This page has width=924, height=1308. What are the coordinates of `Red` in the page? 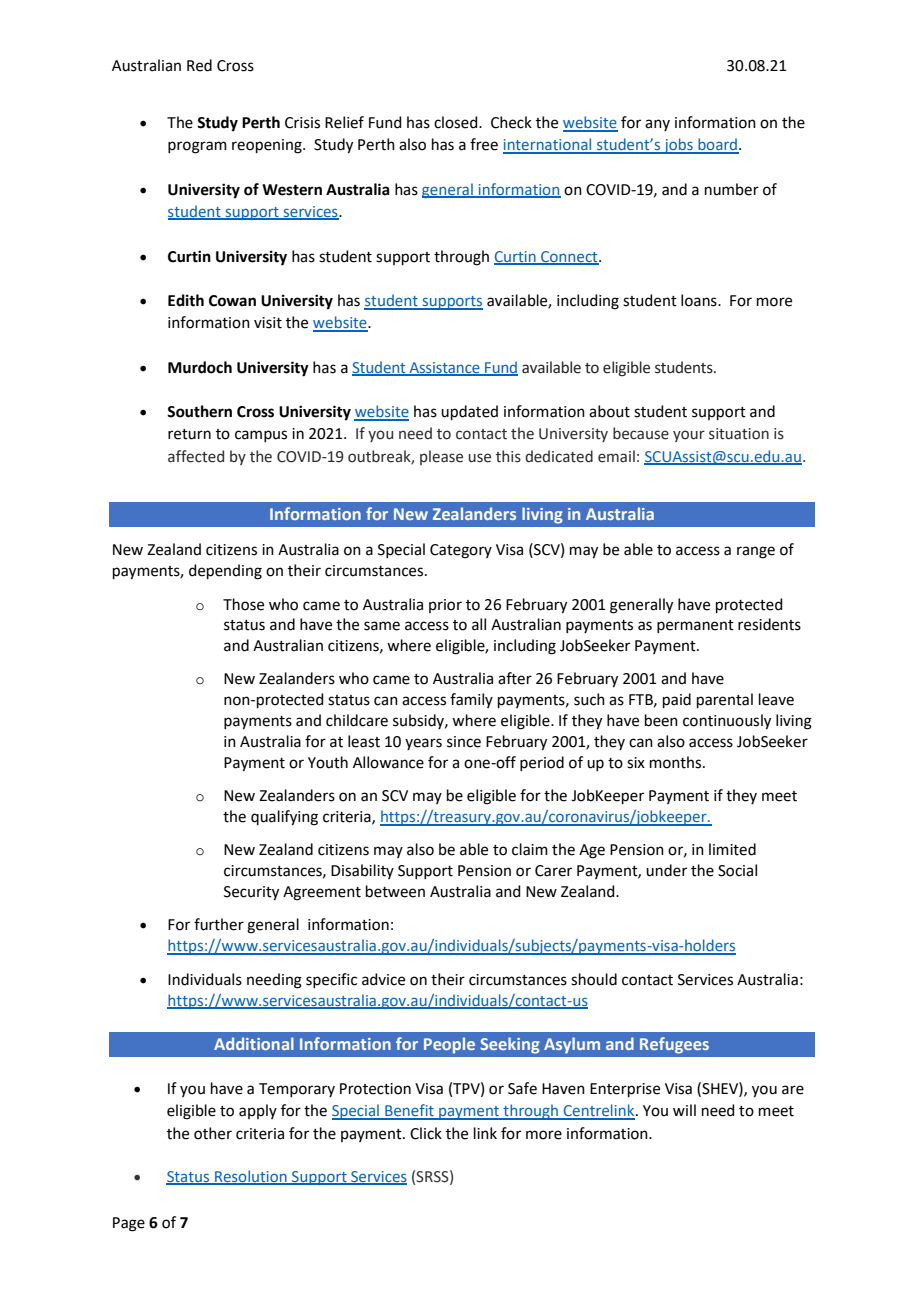 It's located at (199, 65).
